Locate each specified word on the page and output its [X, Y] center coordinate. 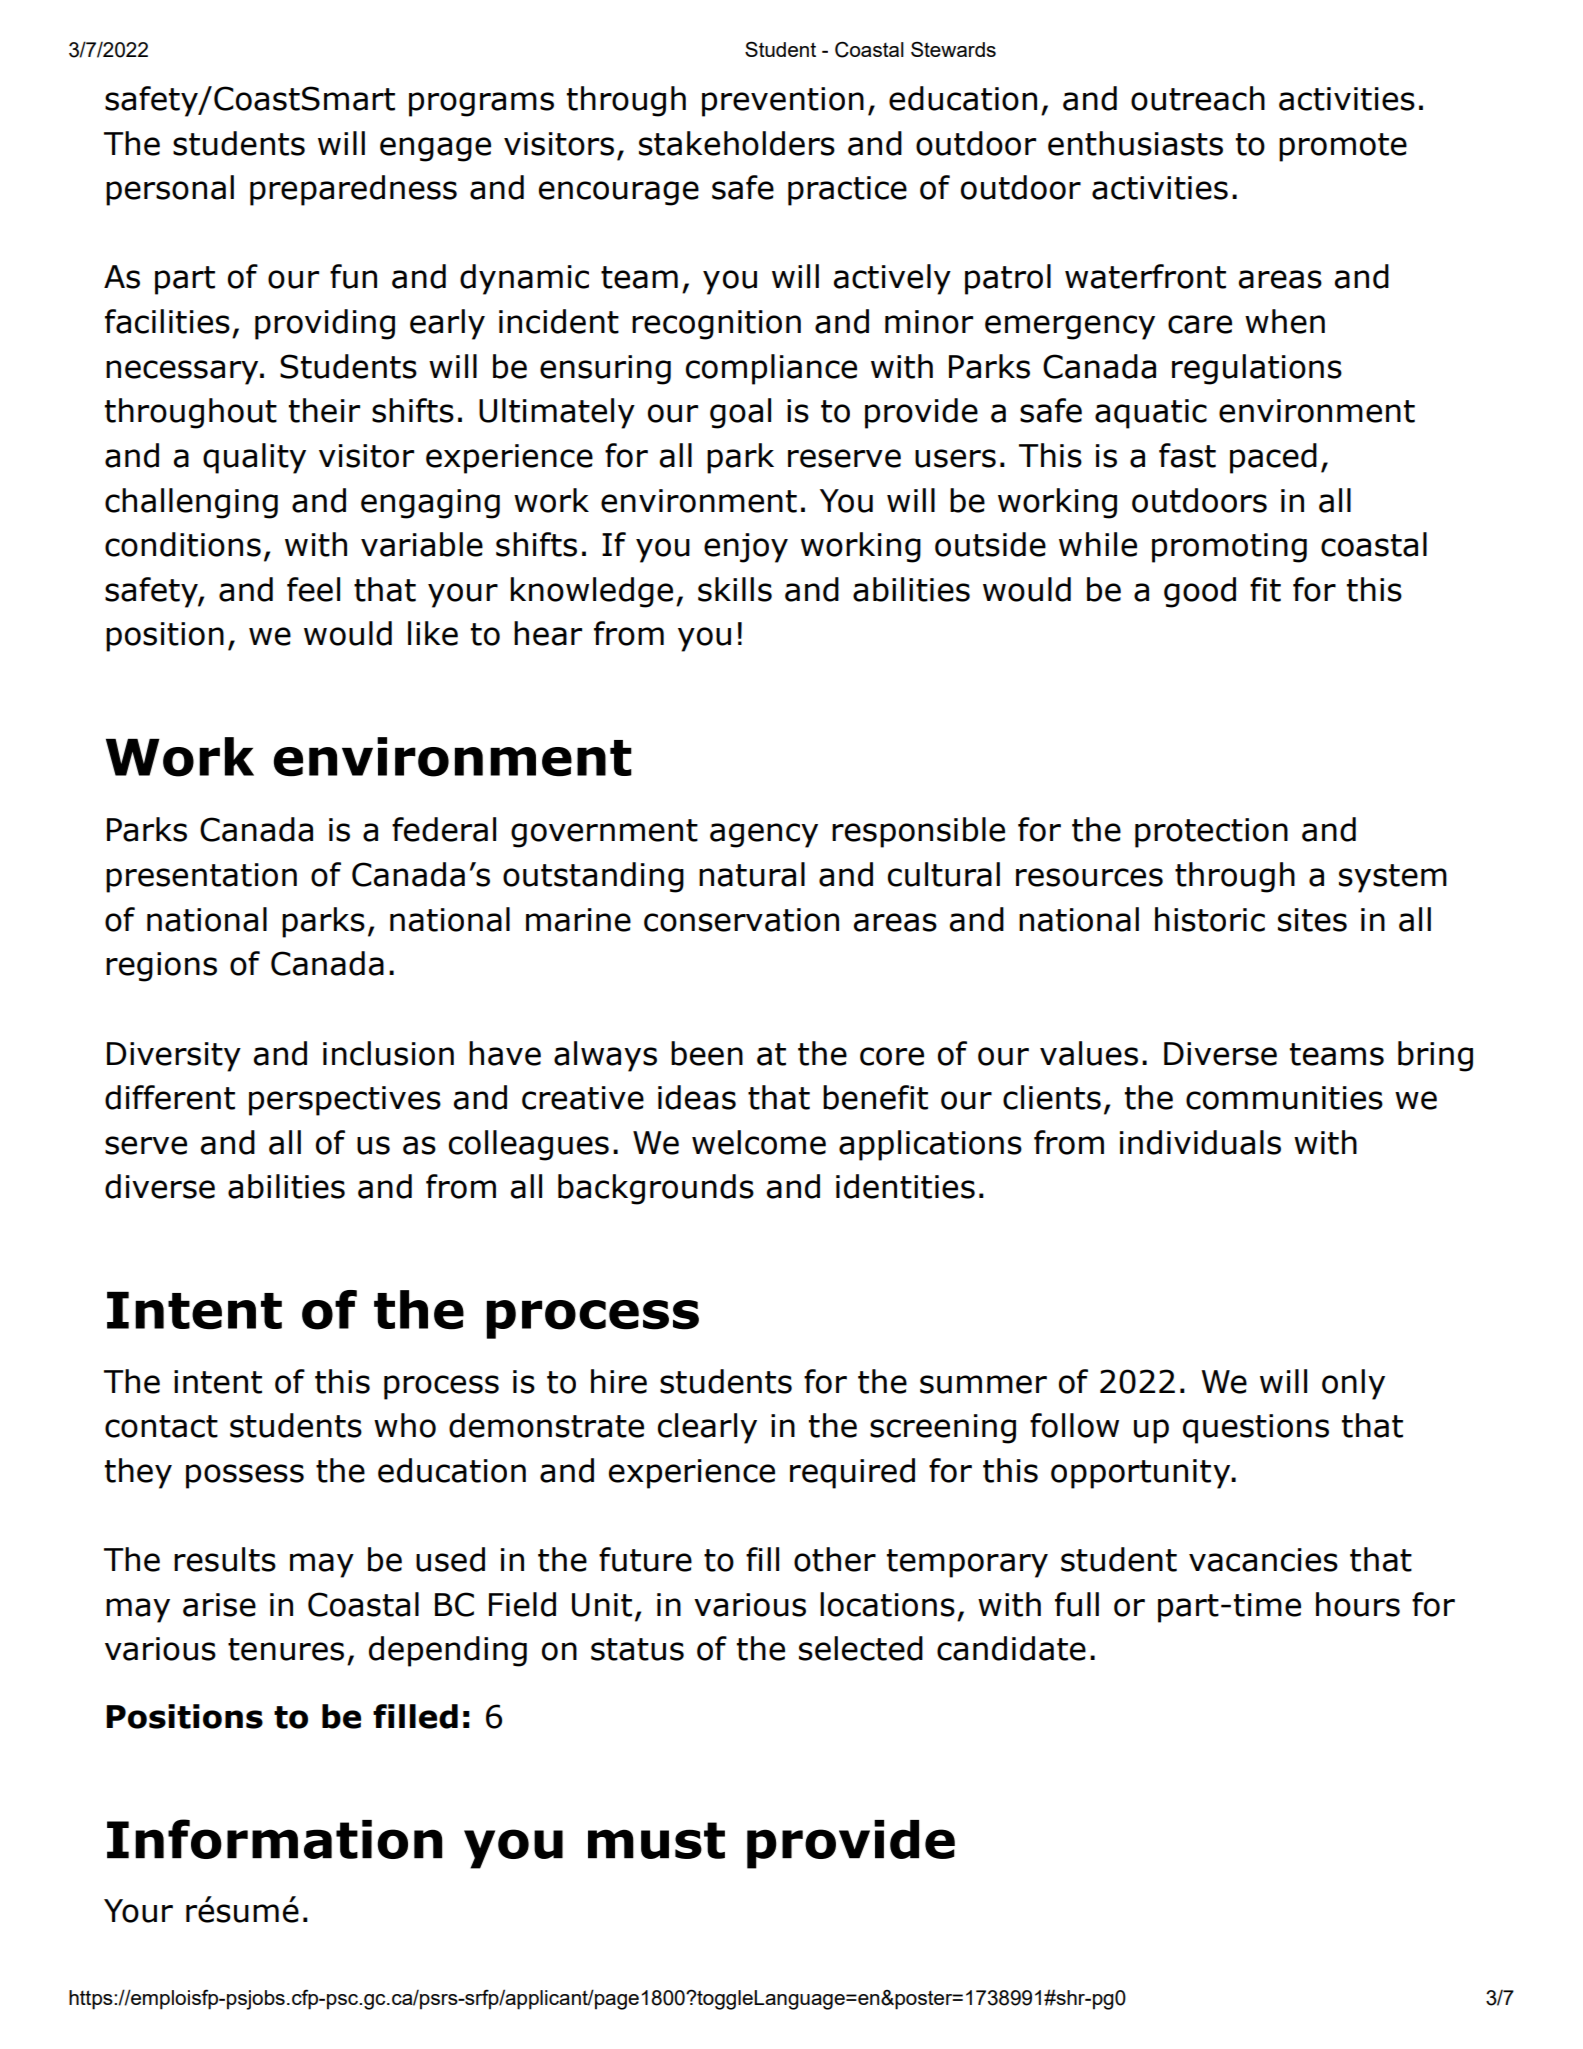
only [1353, 1384]
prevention [783, 102]
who [405, 1425]
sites [1312, 920]
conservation [741, 920]
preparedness [353, 190]
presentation [201, 878]
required [852, 1473]
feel [313, 589]
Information [274, 1839]
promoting [1229, 548]
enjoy [746, 548]
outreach [1198, 98]
